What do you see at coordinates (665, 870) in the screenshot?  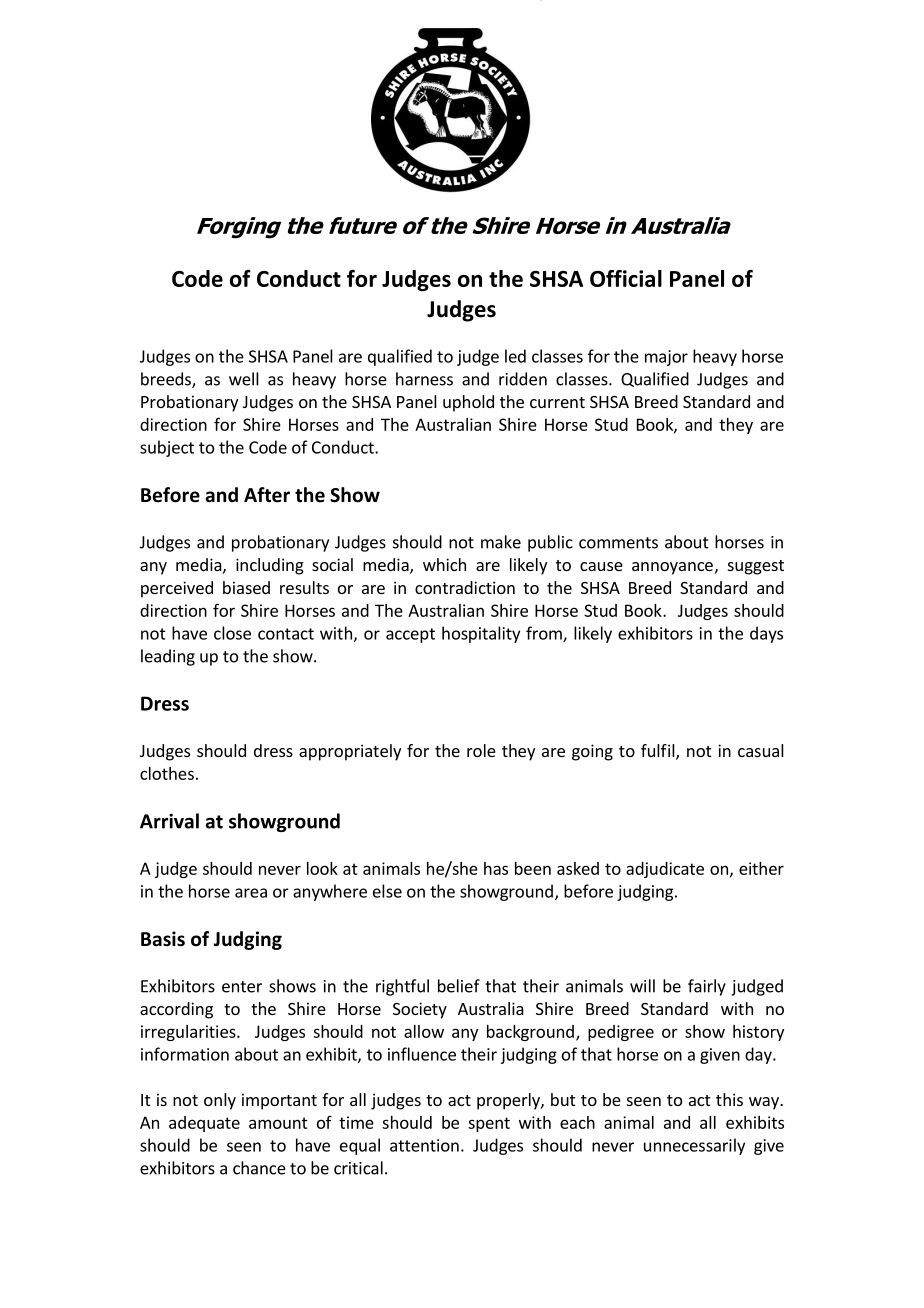 I see `adjudicate` at bounding box center [665, 870].
